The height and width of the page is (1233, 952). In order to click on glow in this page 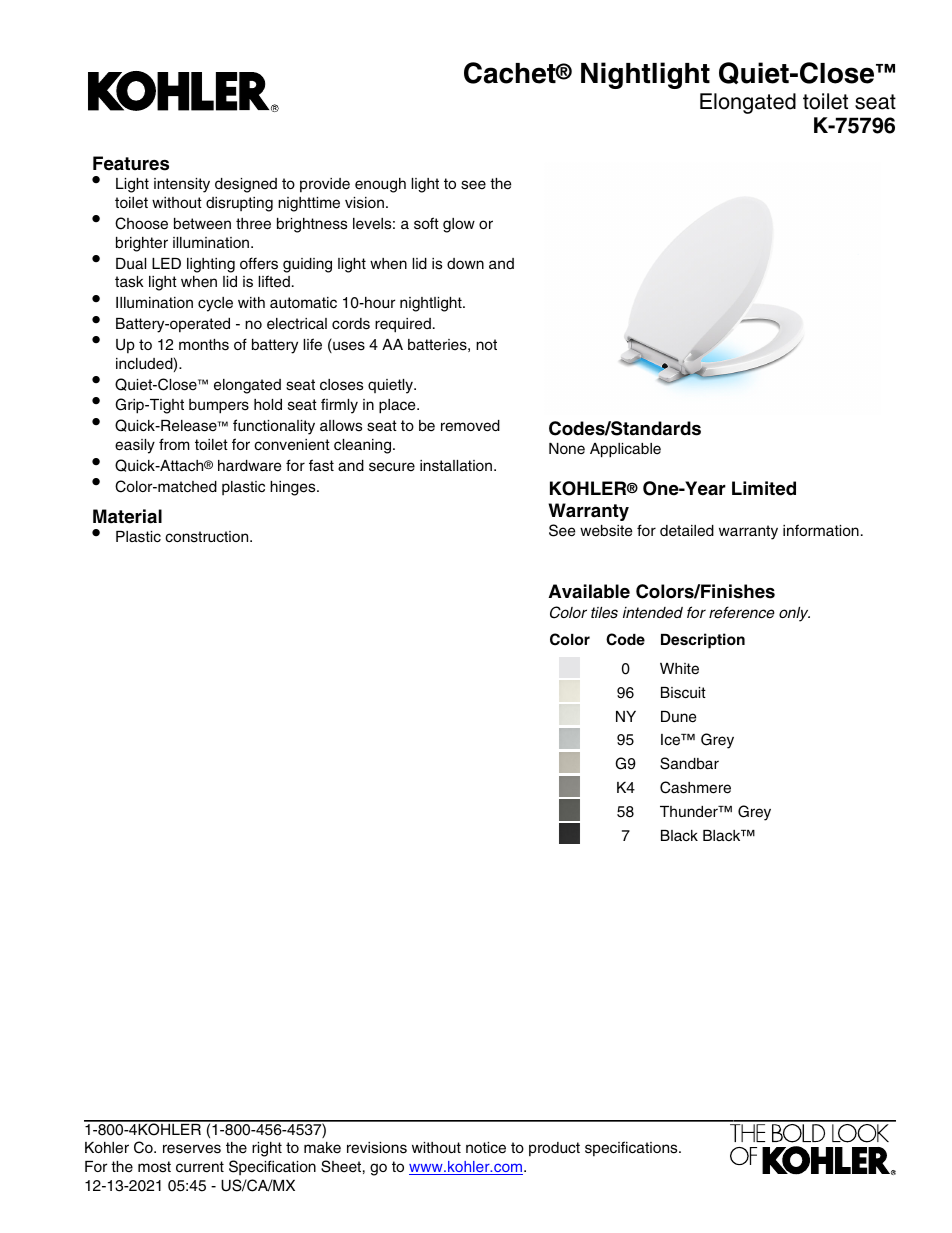, I will do `click(459, 225)`.
